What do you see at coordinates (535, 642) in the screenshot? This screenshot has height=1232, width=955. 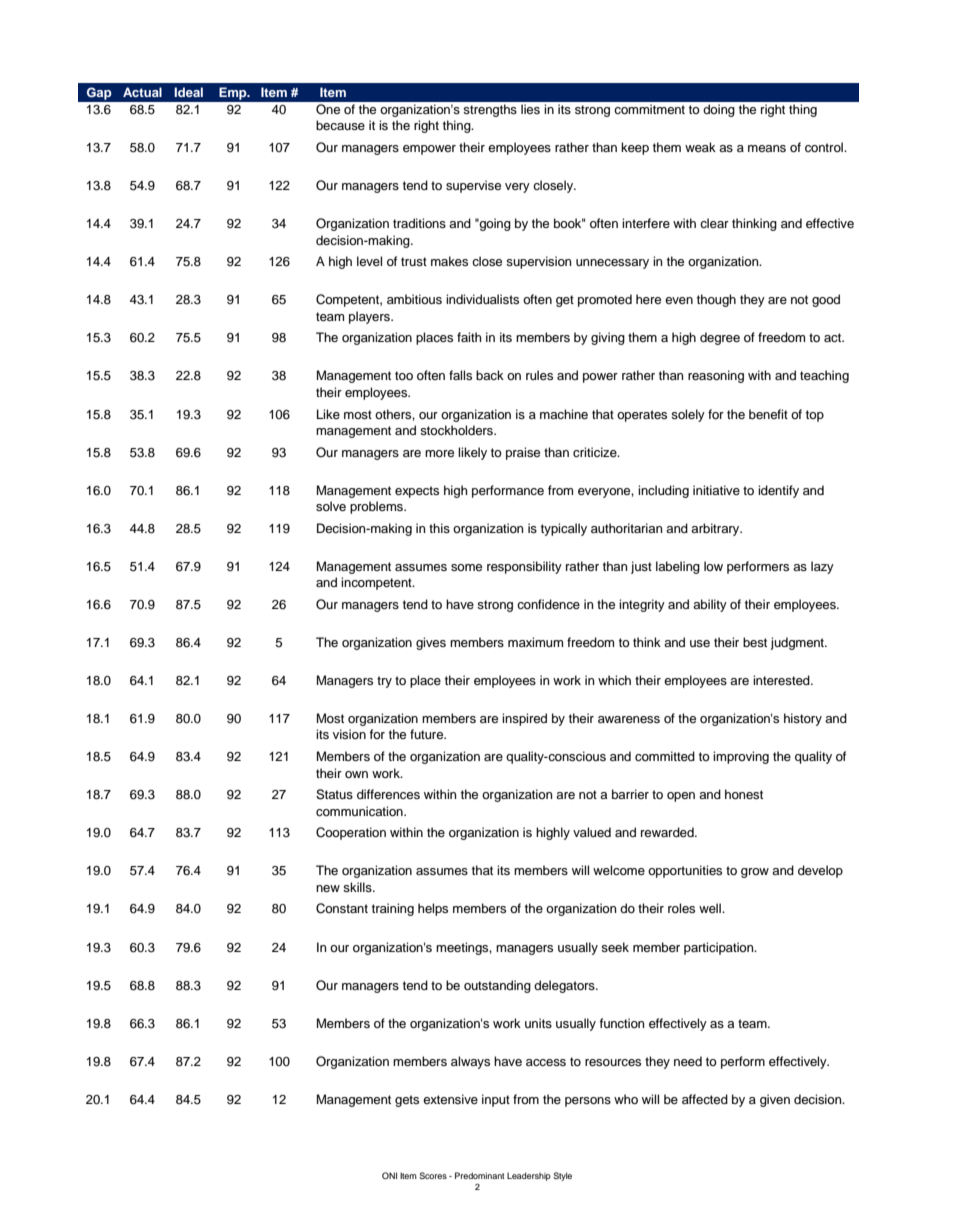 I see `maximum` at bounding box center [535, 642].
